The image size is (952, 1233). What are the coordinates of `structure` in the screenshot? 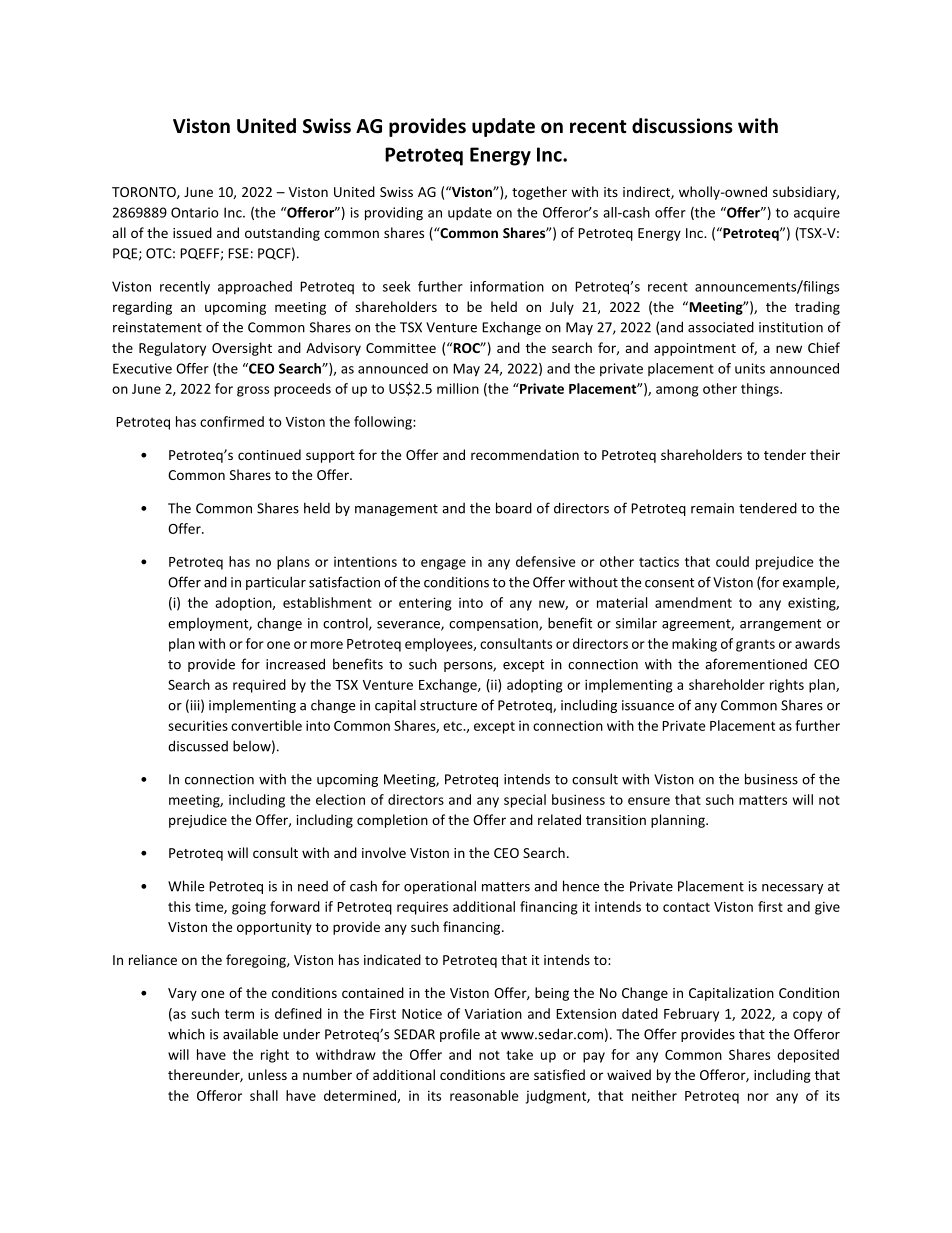 It's located at (448, 706).
